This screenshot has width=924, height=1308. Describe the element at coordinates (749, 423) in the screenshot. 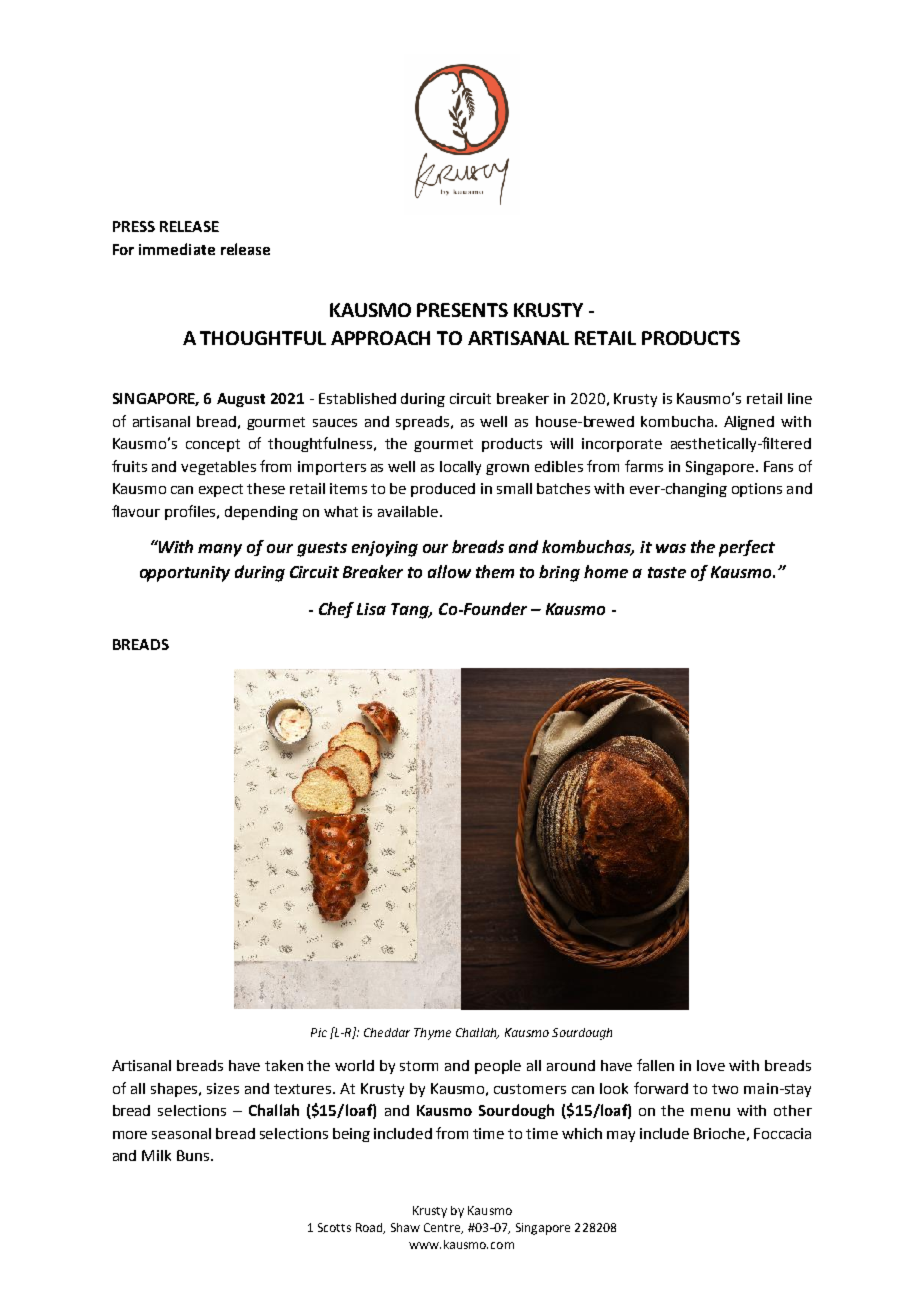

I see `Aligned` at that location.
